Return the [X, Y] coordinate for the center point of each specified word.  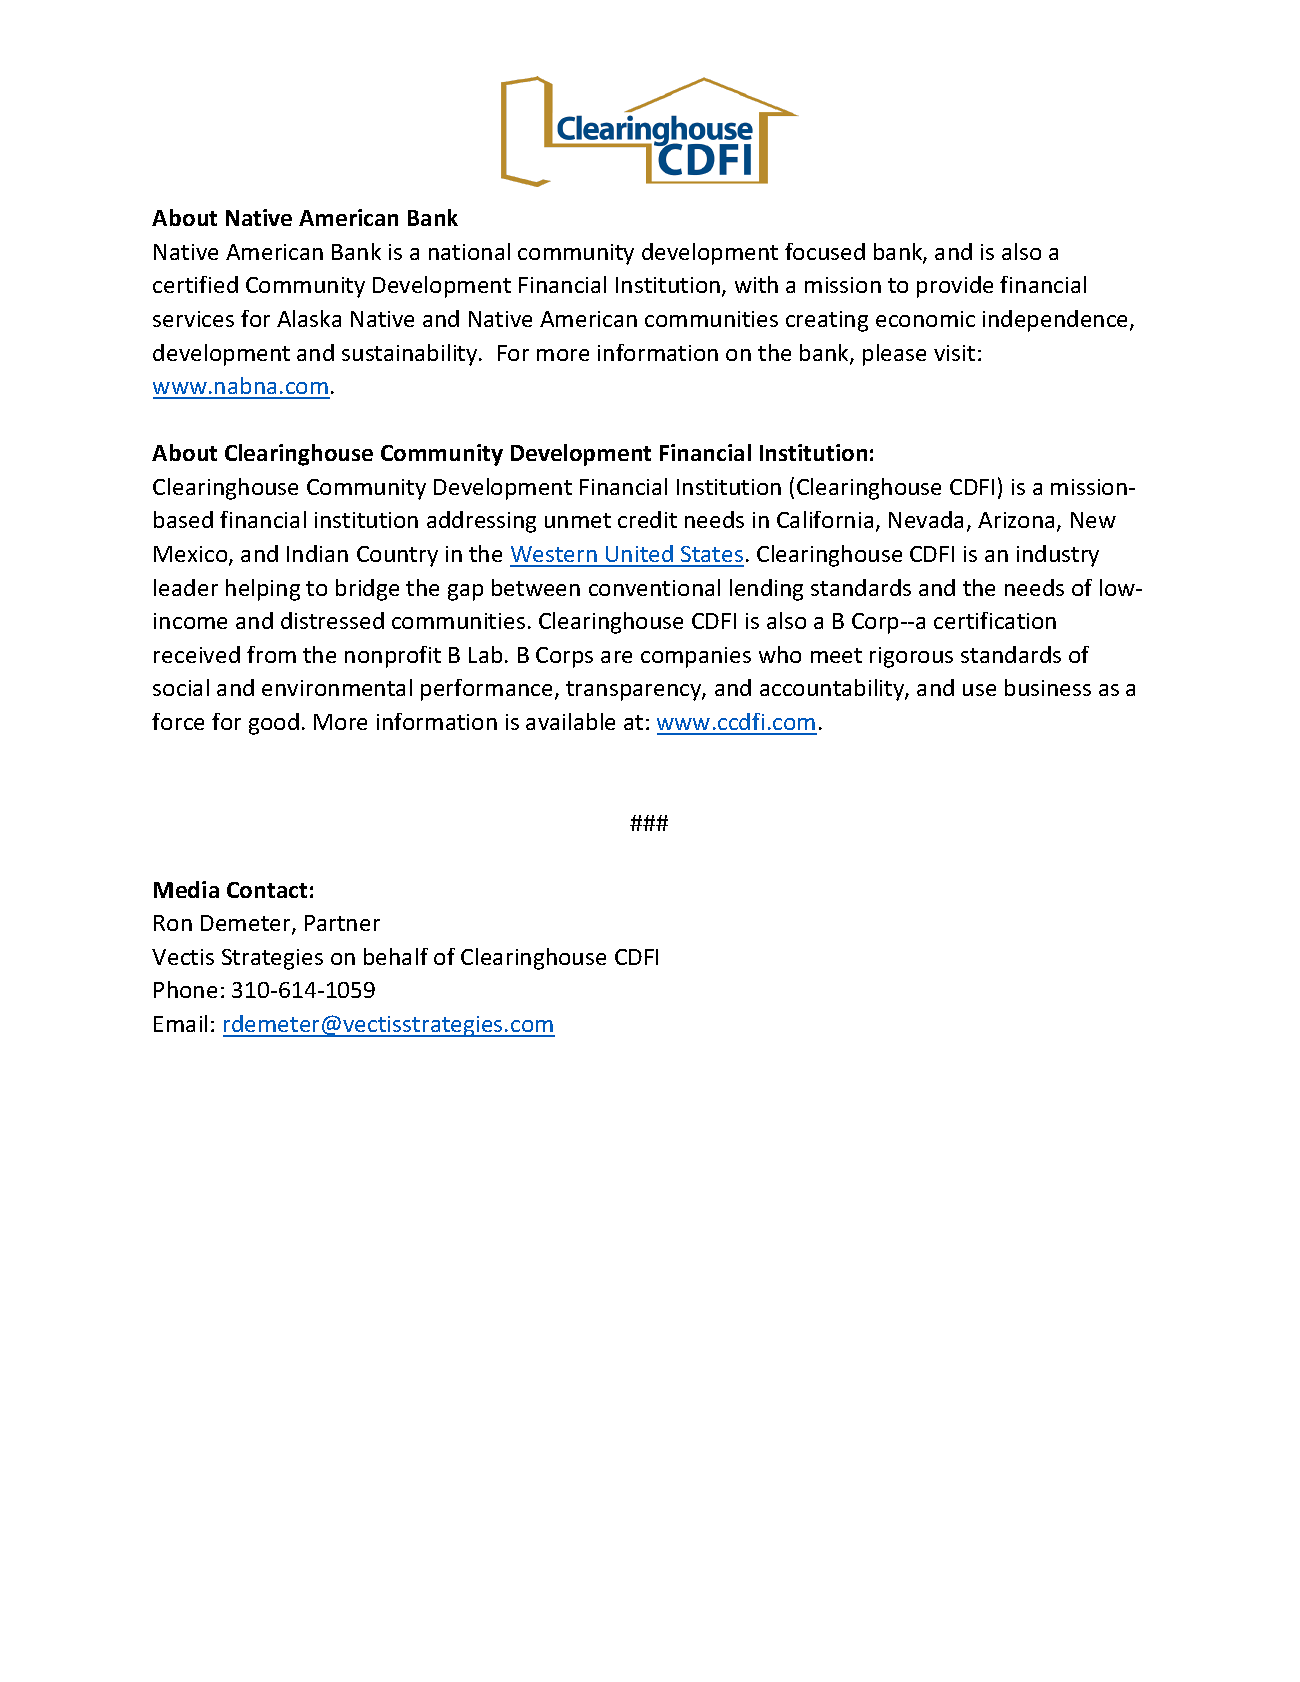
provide [955, 287]
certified [195, 284]
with [756, 284]
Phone [185, 989]
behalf [396, 956]
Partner [342, 923]
